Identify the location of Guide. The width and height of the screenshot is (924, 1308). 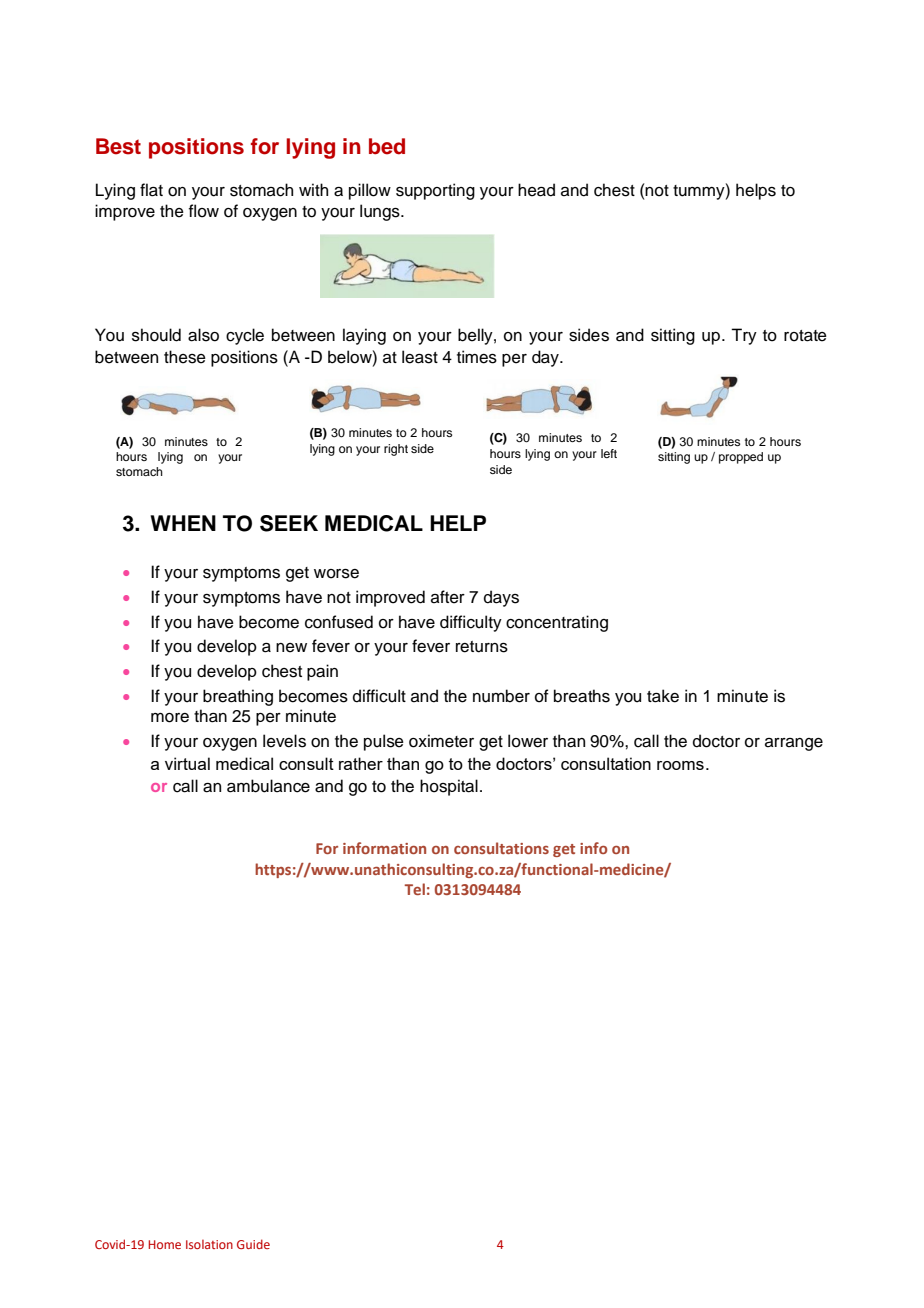
(253, 1244).
